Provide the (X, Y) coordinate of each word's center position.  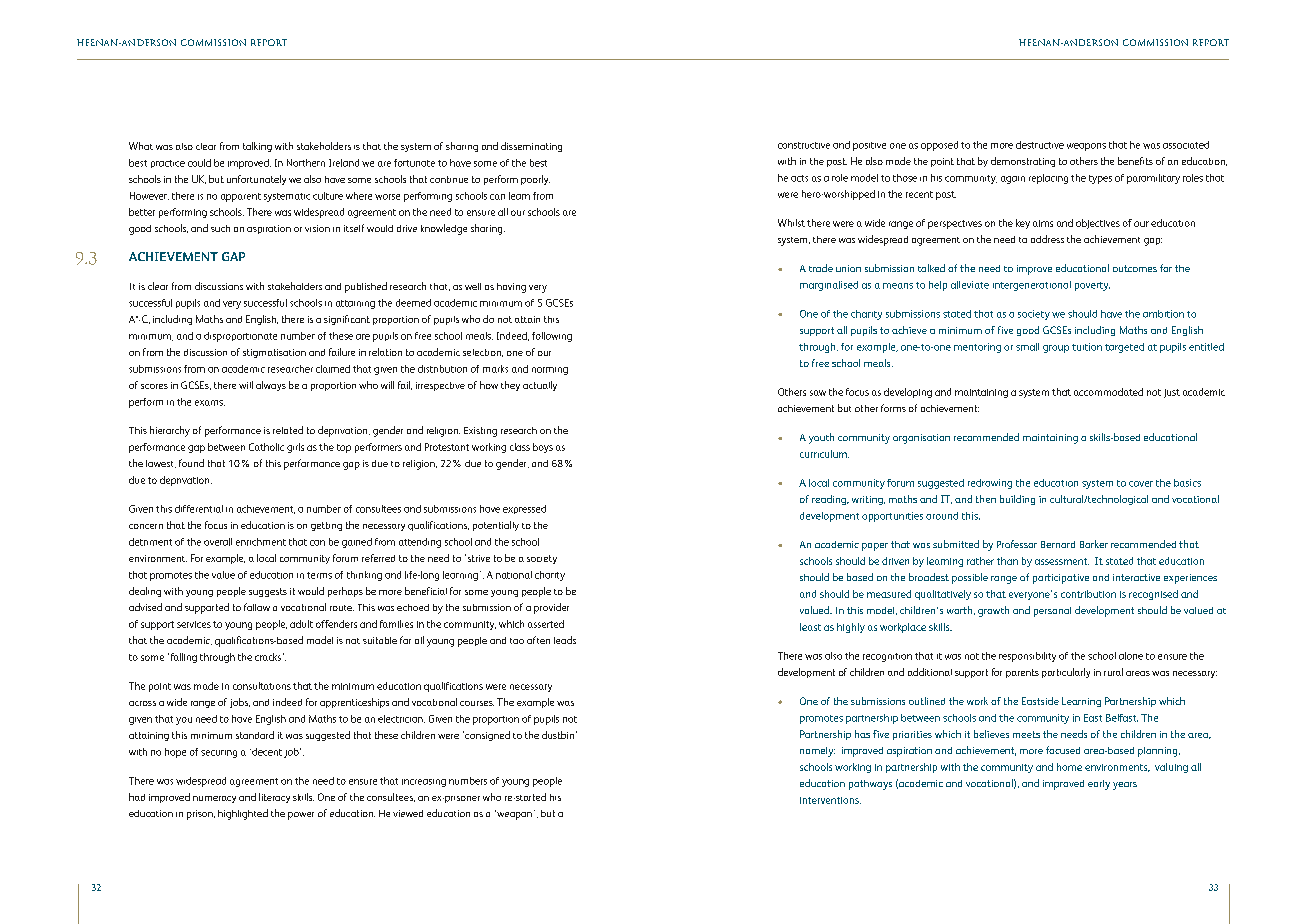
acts (799, 178)
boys (543, 448)
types (1100, 179)
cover (1141, 484)
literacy (274, 798)
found (191, 463)
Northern (306, 163)
